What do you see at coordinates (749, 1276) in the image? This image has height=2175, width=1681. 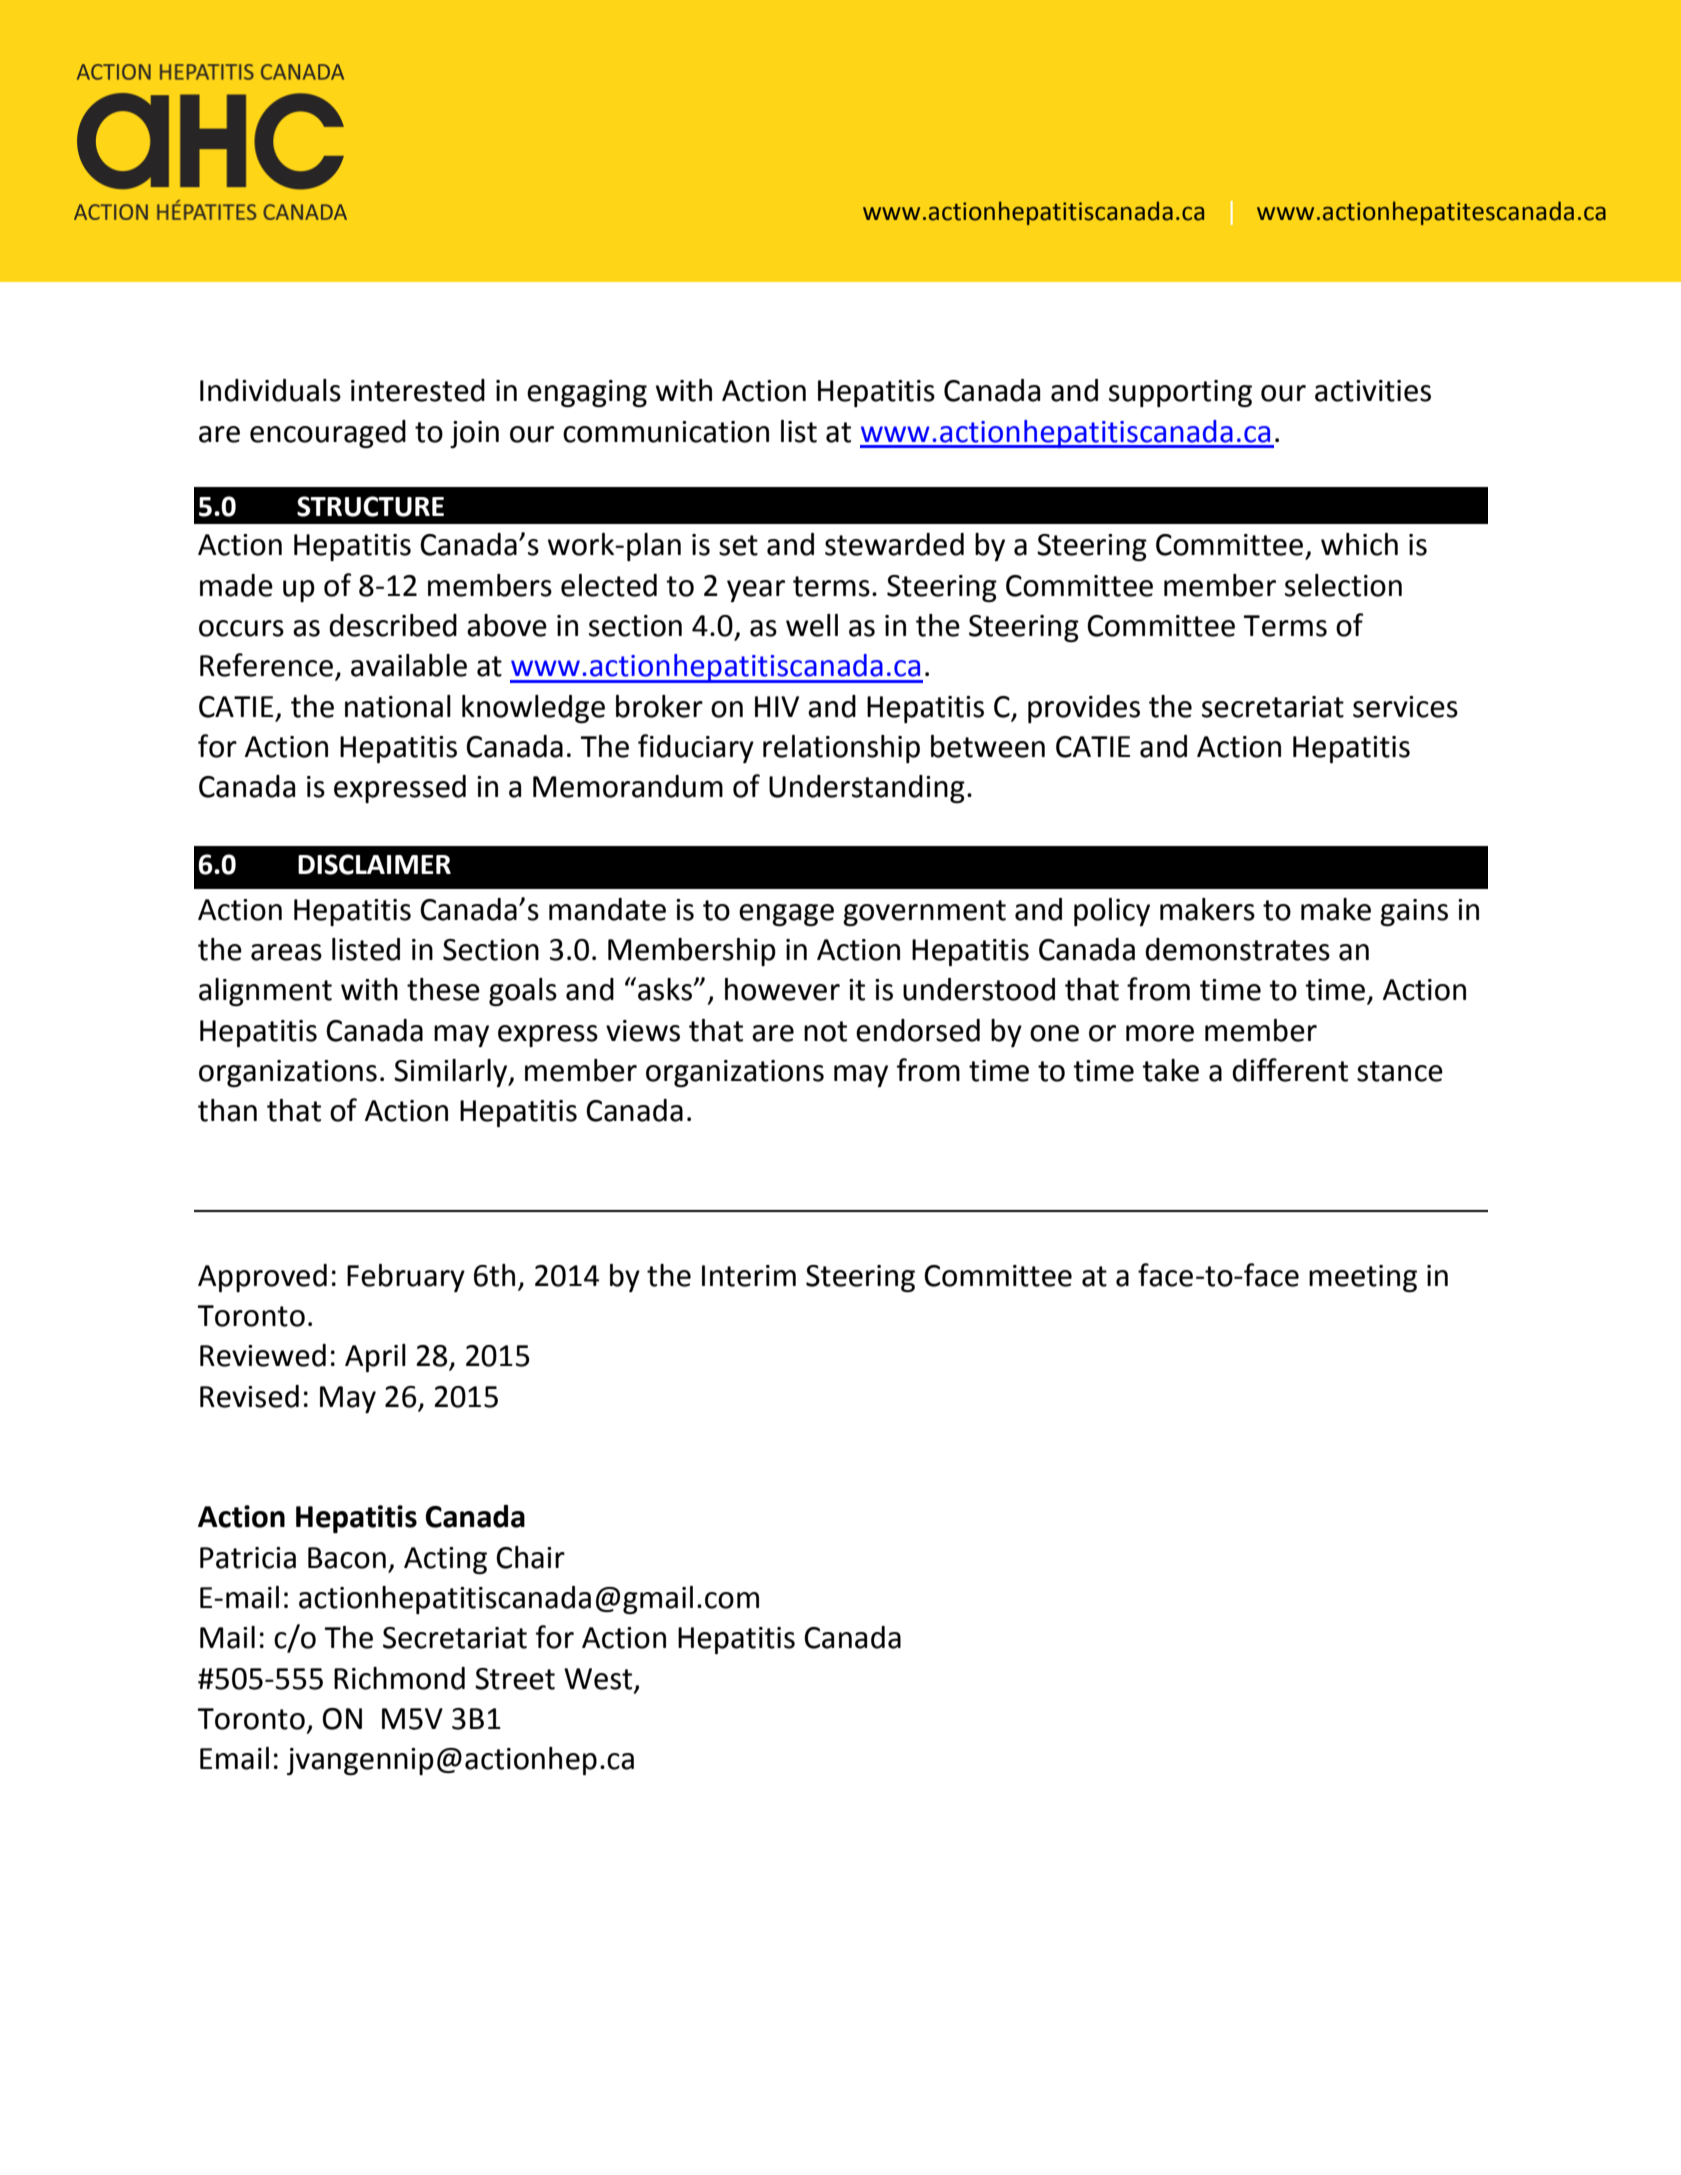 I see `Interim` at bounding box center [749, 1276].
